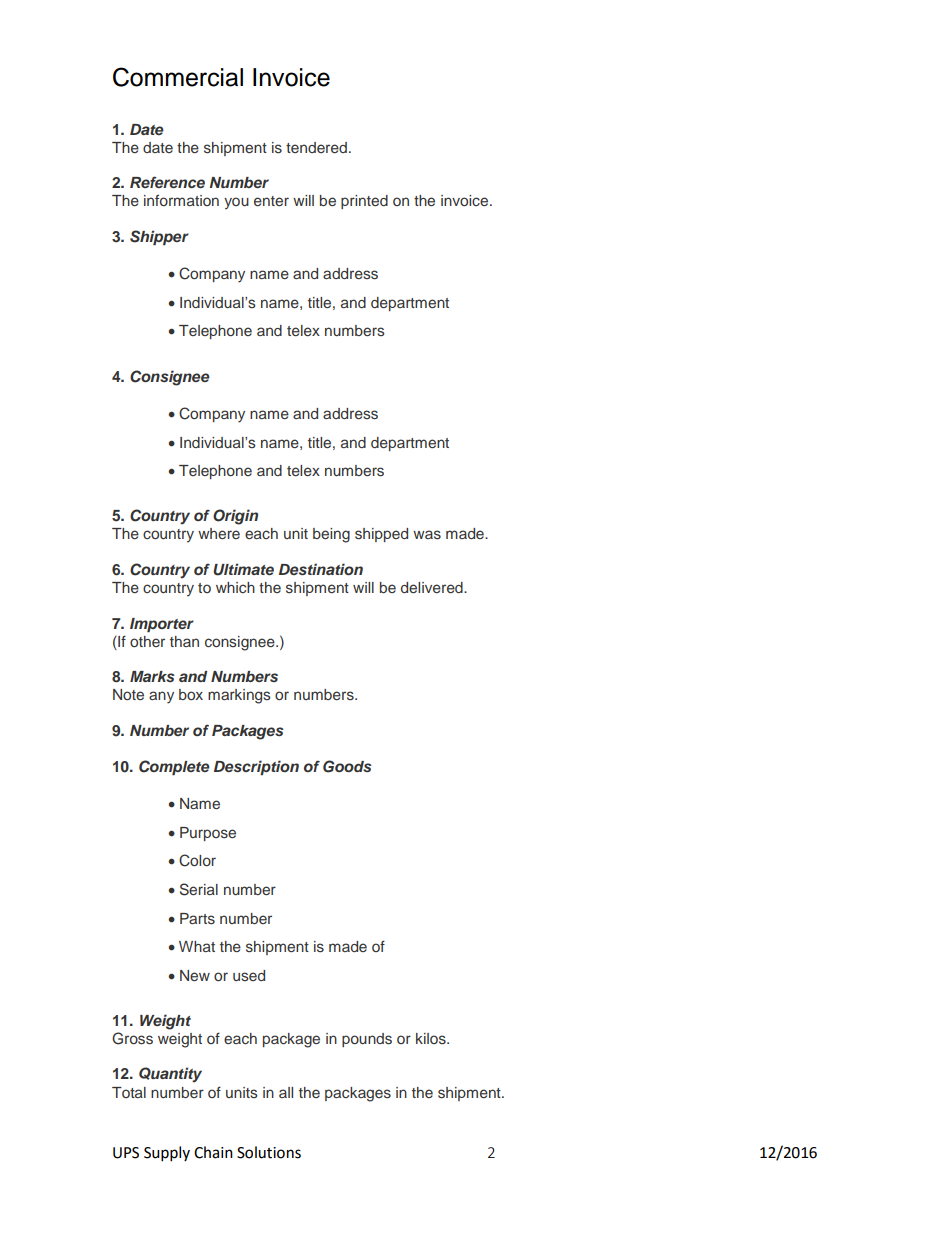  I want to click on Origin, so click(235, 517).
